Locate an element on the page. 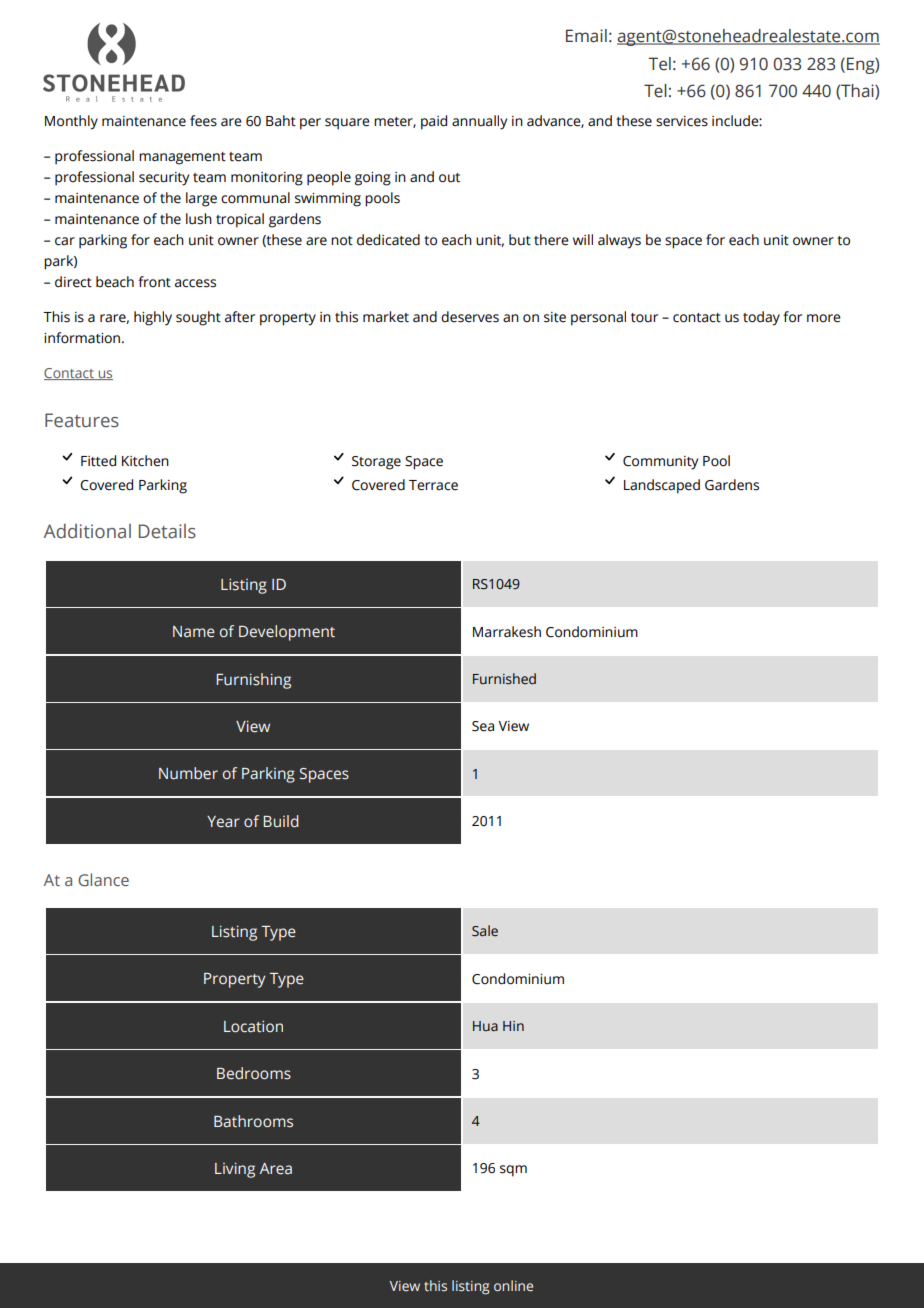 This document has width=924, height=1308. Living is located at coordinates (235, 1170).
